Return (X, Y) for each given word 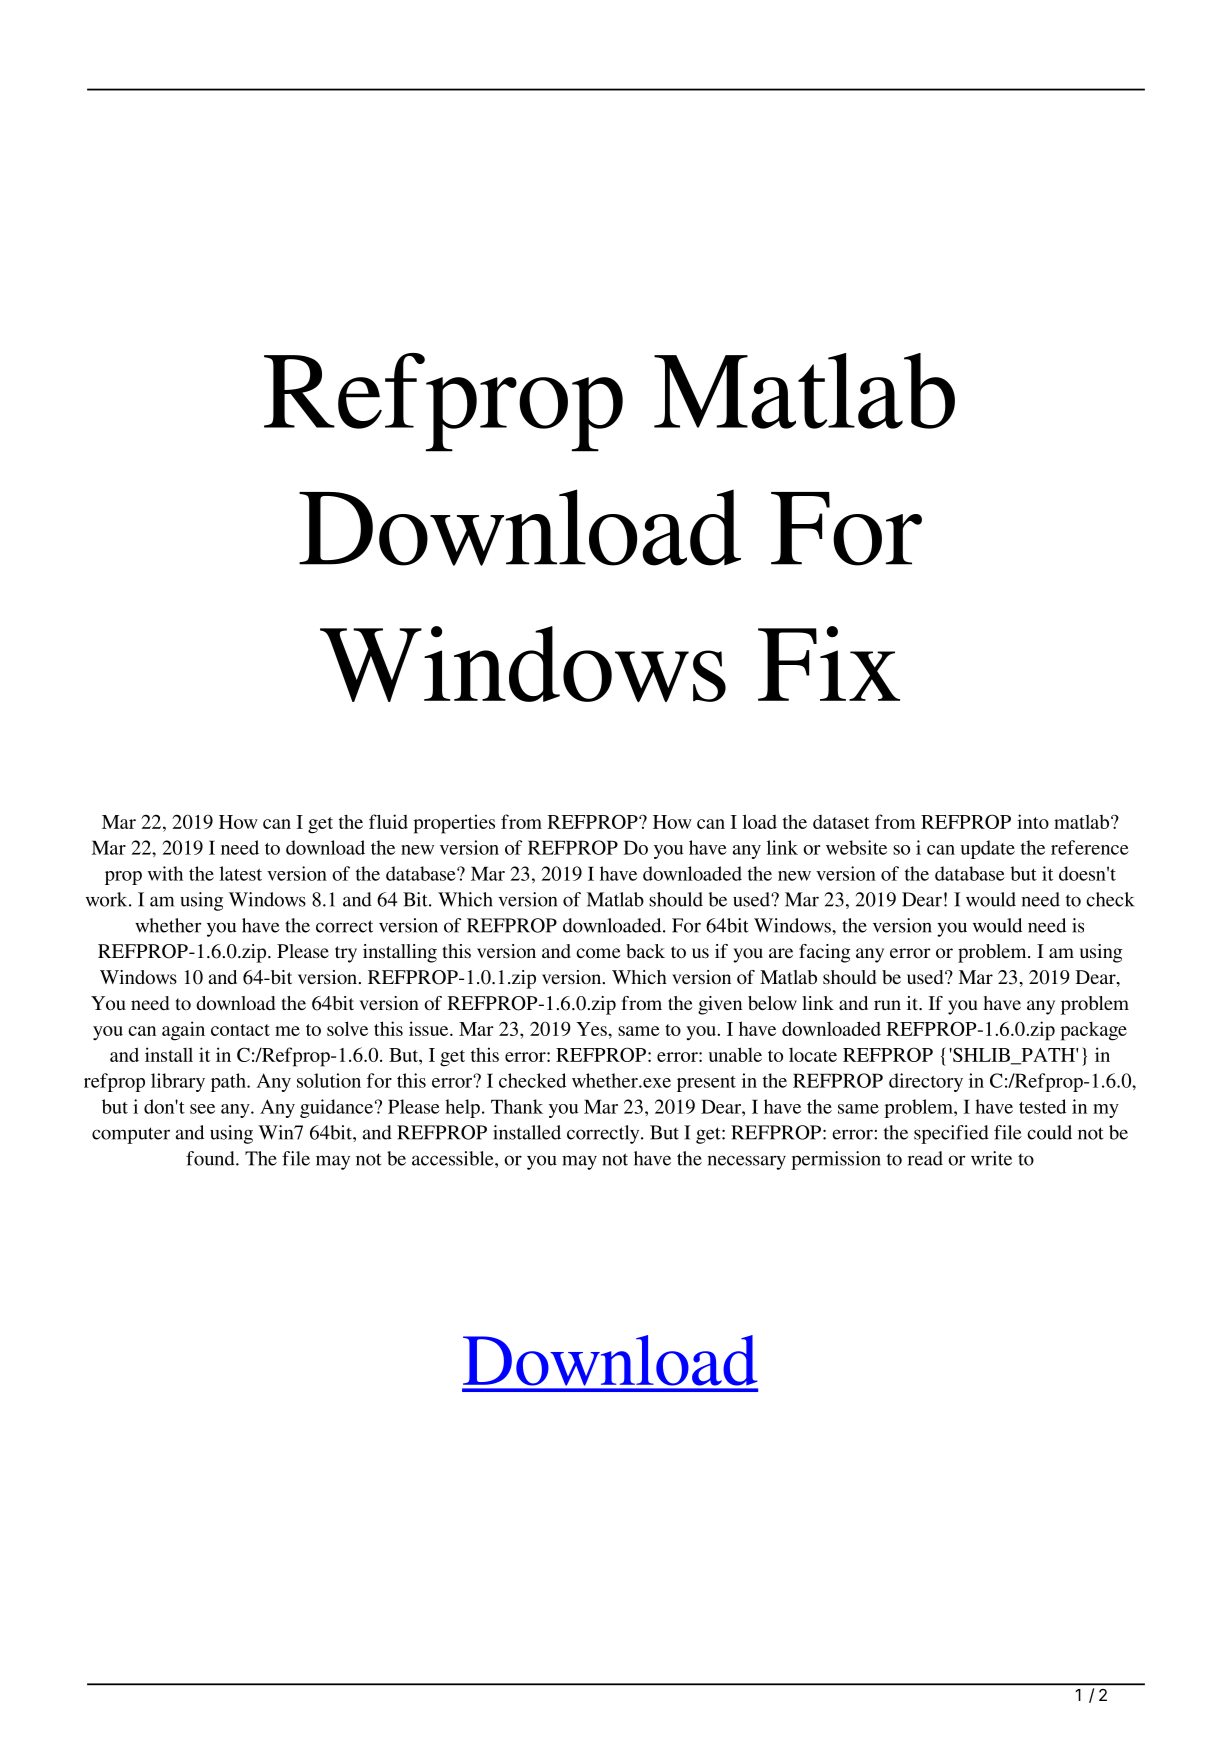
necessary (746, 1162)
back (645, 951)
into (1033, 821)
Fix (829, 663)
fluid (388, 821)
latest (240, 873)
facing (824, 953)
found (211, 1158)
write (991, 1158)
